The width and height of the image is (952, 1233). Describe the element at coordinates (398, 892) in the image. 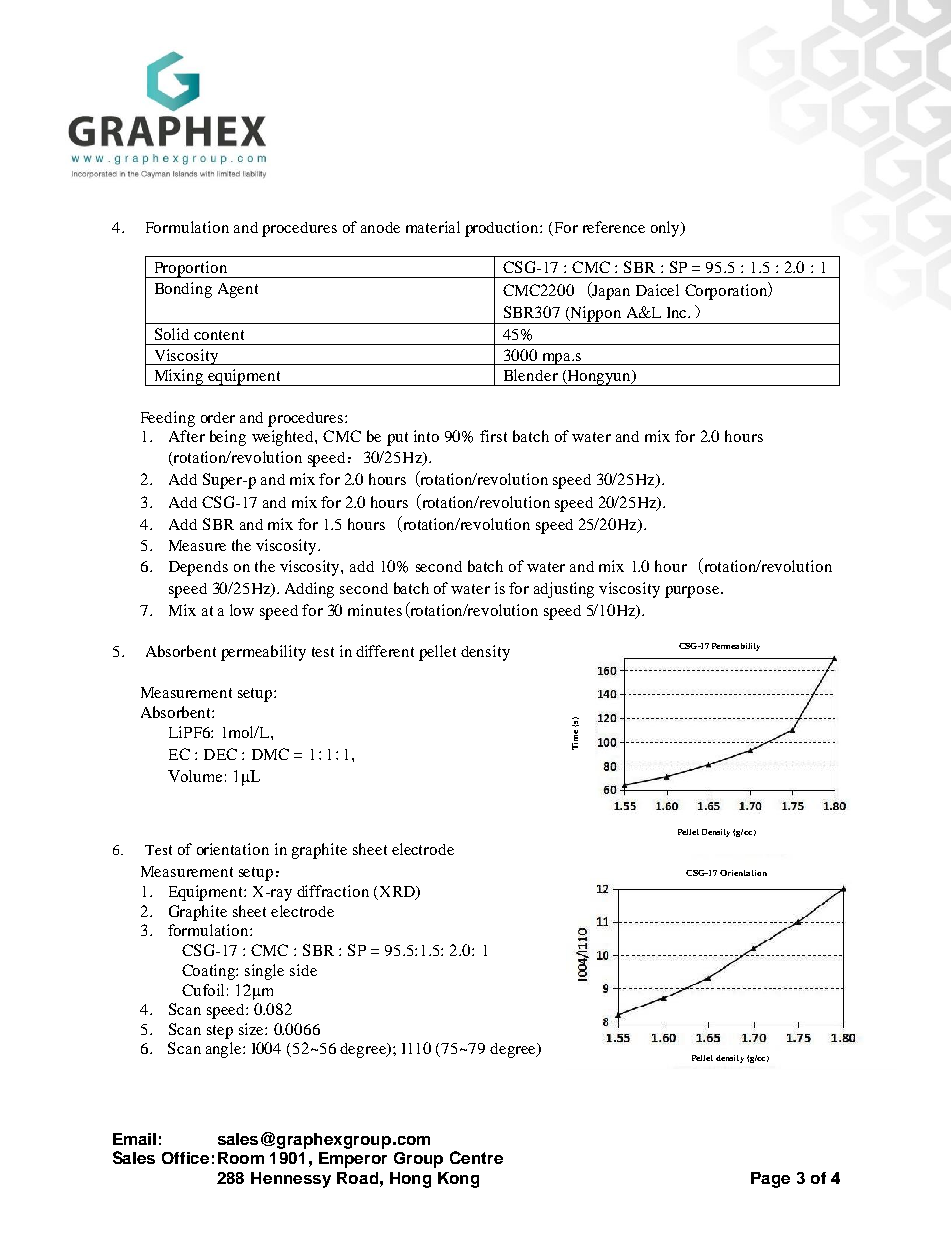

I see `XRD` at that location.
